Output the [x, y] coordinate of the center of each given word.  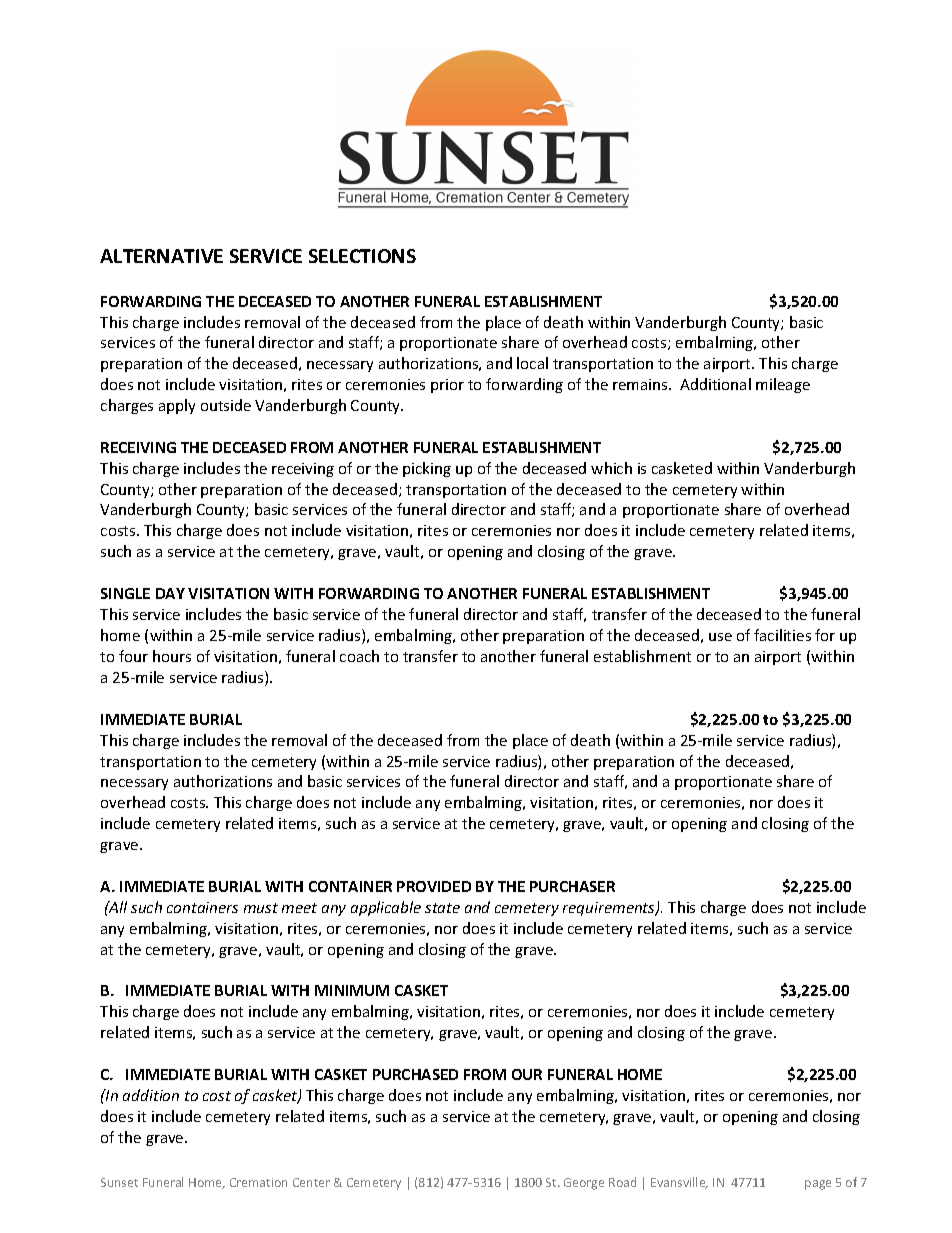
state [442, 908]
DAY [170, 593]
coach [359, 656]
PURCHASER [572, 886]
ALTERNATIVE [161, 256]
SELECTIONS [362, 256]
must [261, 908]
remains [641, 384]
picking [427, 469]
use [720, 637]
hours [172, 656]
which [611, 468]
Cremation [258, 1182]
